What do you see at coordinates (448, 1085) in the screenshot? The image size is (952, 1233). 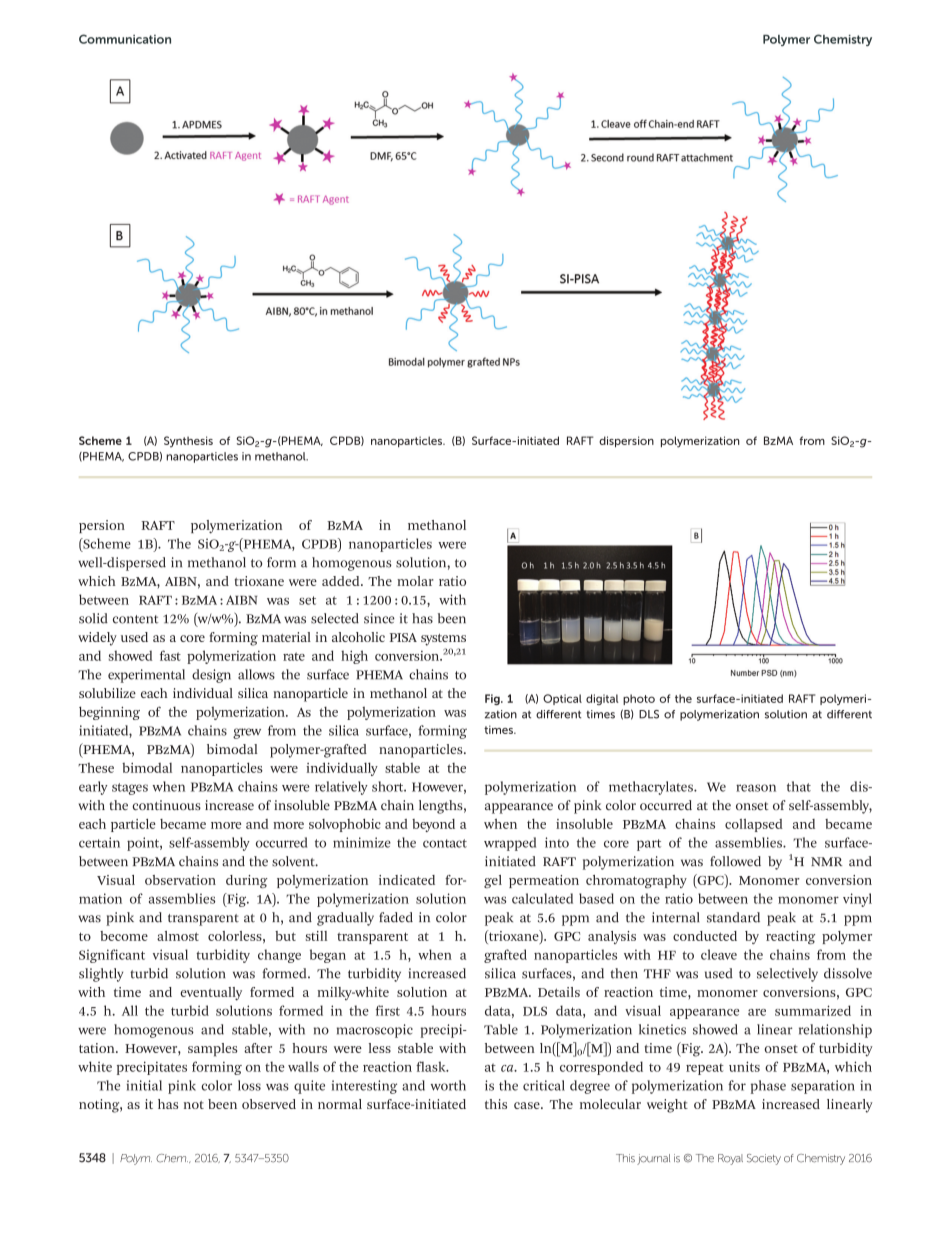 I see `worth` at bounding box center [448, 1085].
